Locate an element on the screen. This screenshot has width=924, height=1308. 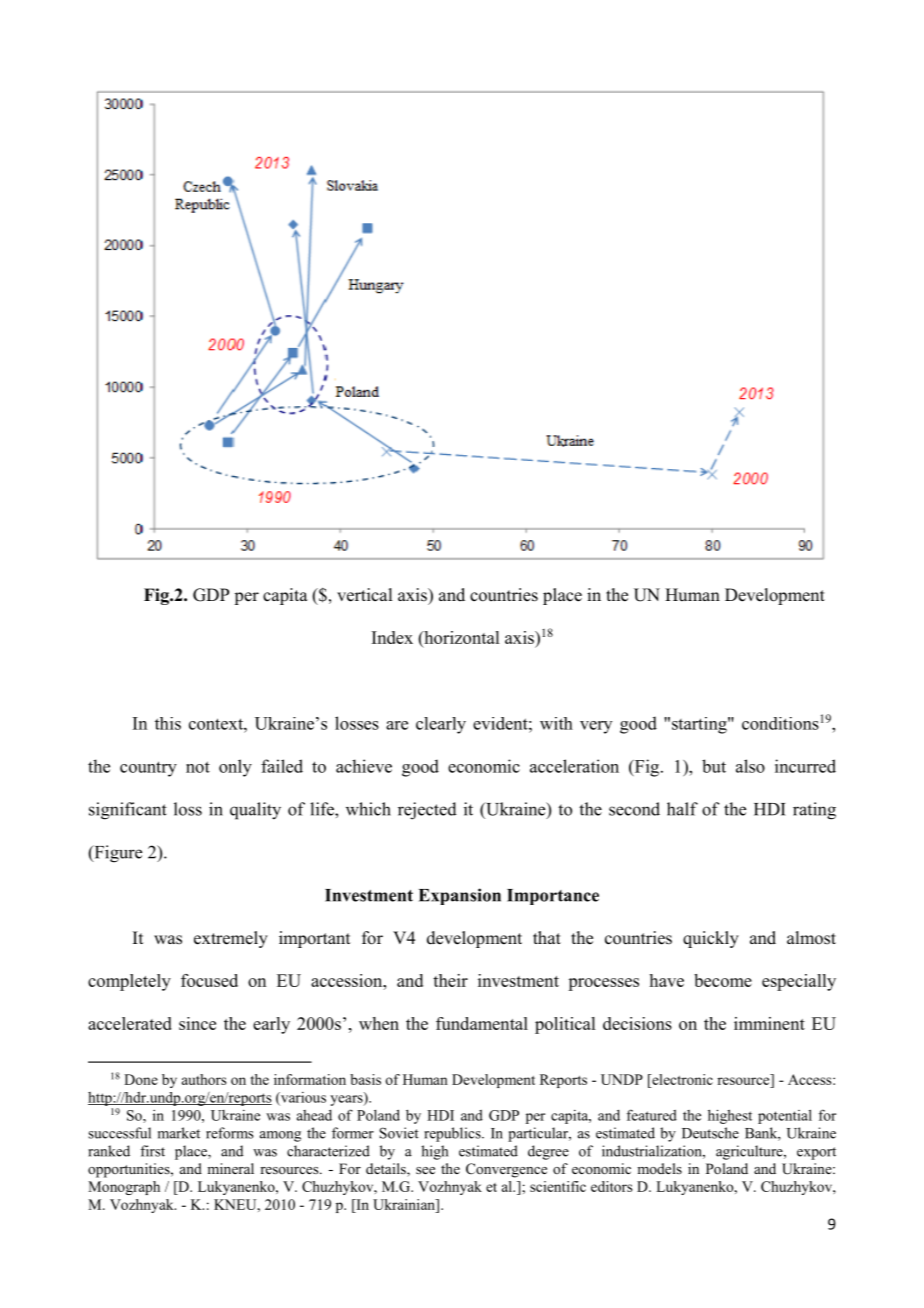
models is located at coordinates (659, 1168).
